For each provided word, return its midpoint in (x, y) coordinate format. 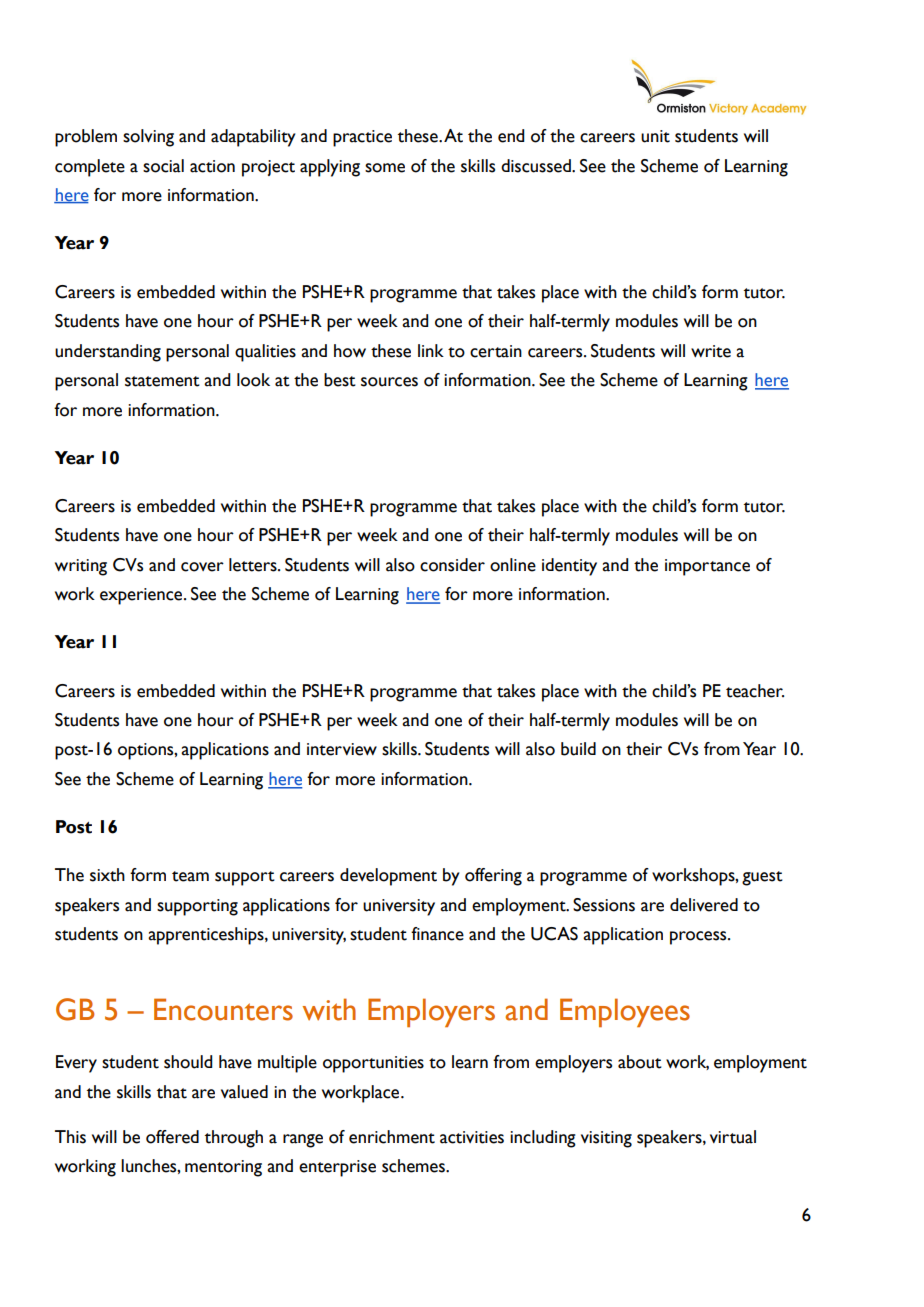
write (711, 351)
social (163, 166)
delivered (704, 905)
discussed (537, 166)
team (190, 876)
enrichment (392, 1137)
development (388, 877)
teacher (755, 691)
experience (142, 596)
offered (172, 1137)
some (385, 168)
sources (389, 382)
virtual (733, 1137)
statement (162, 381)
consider (452, 565)
